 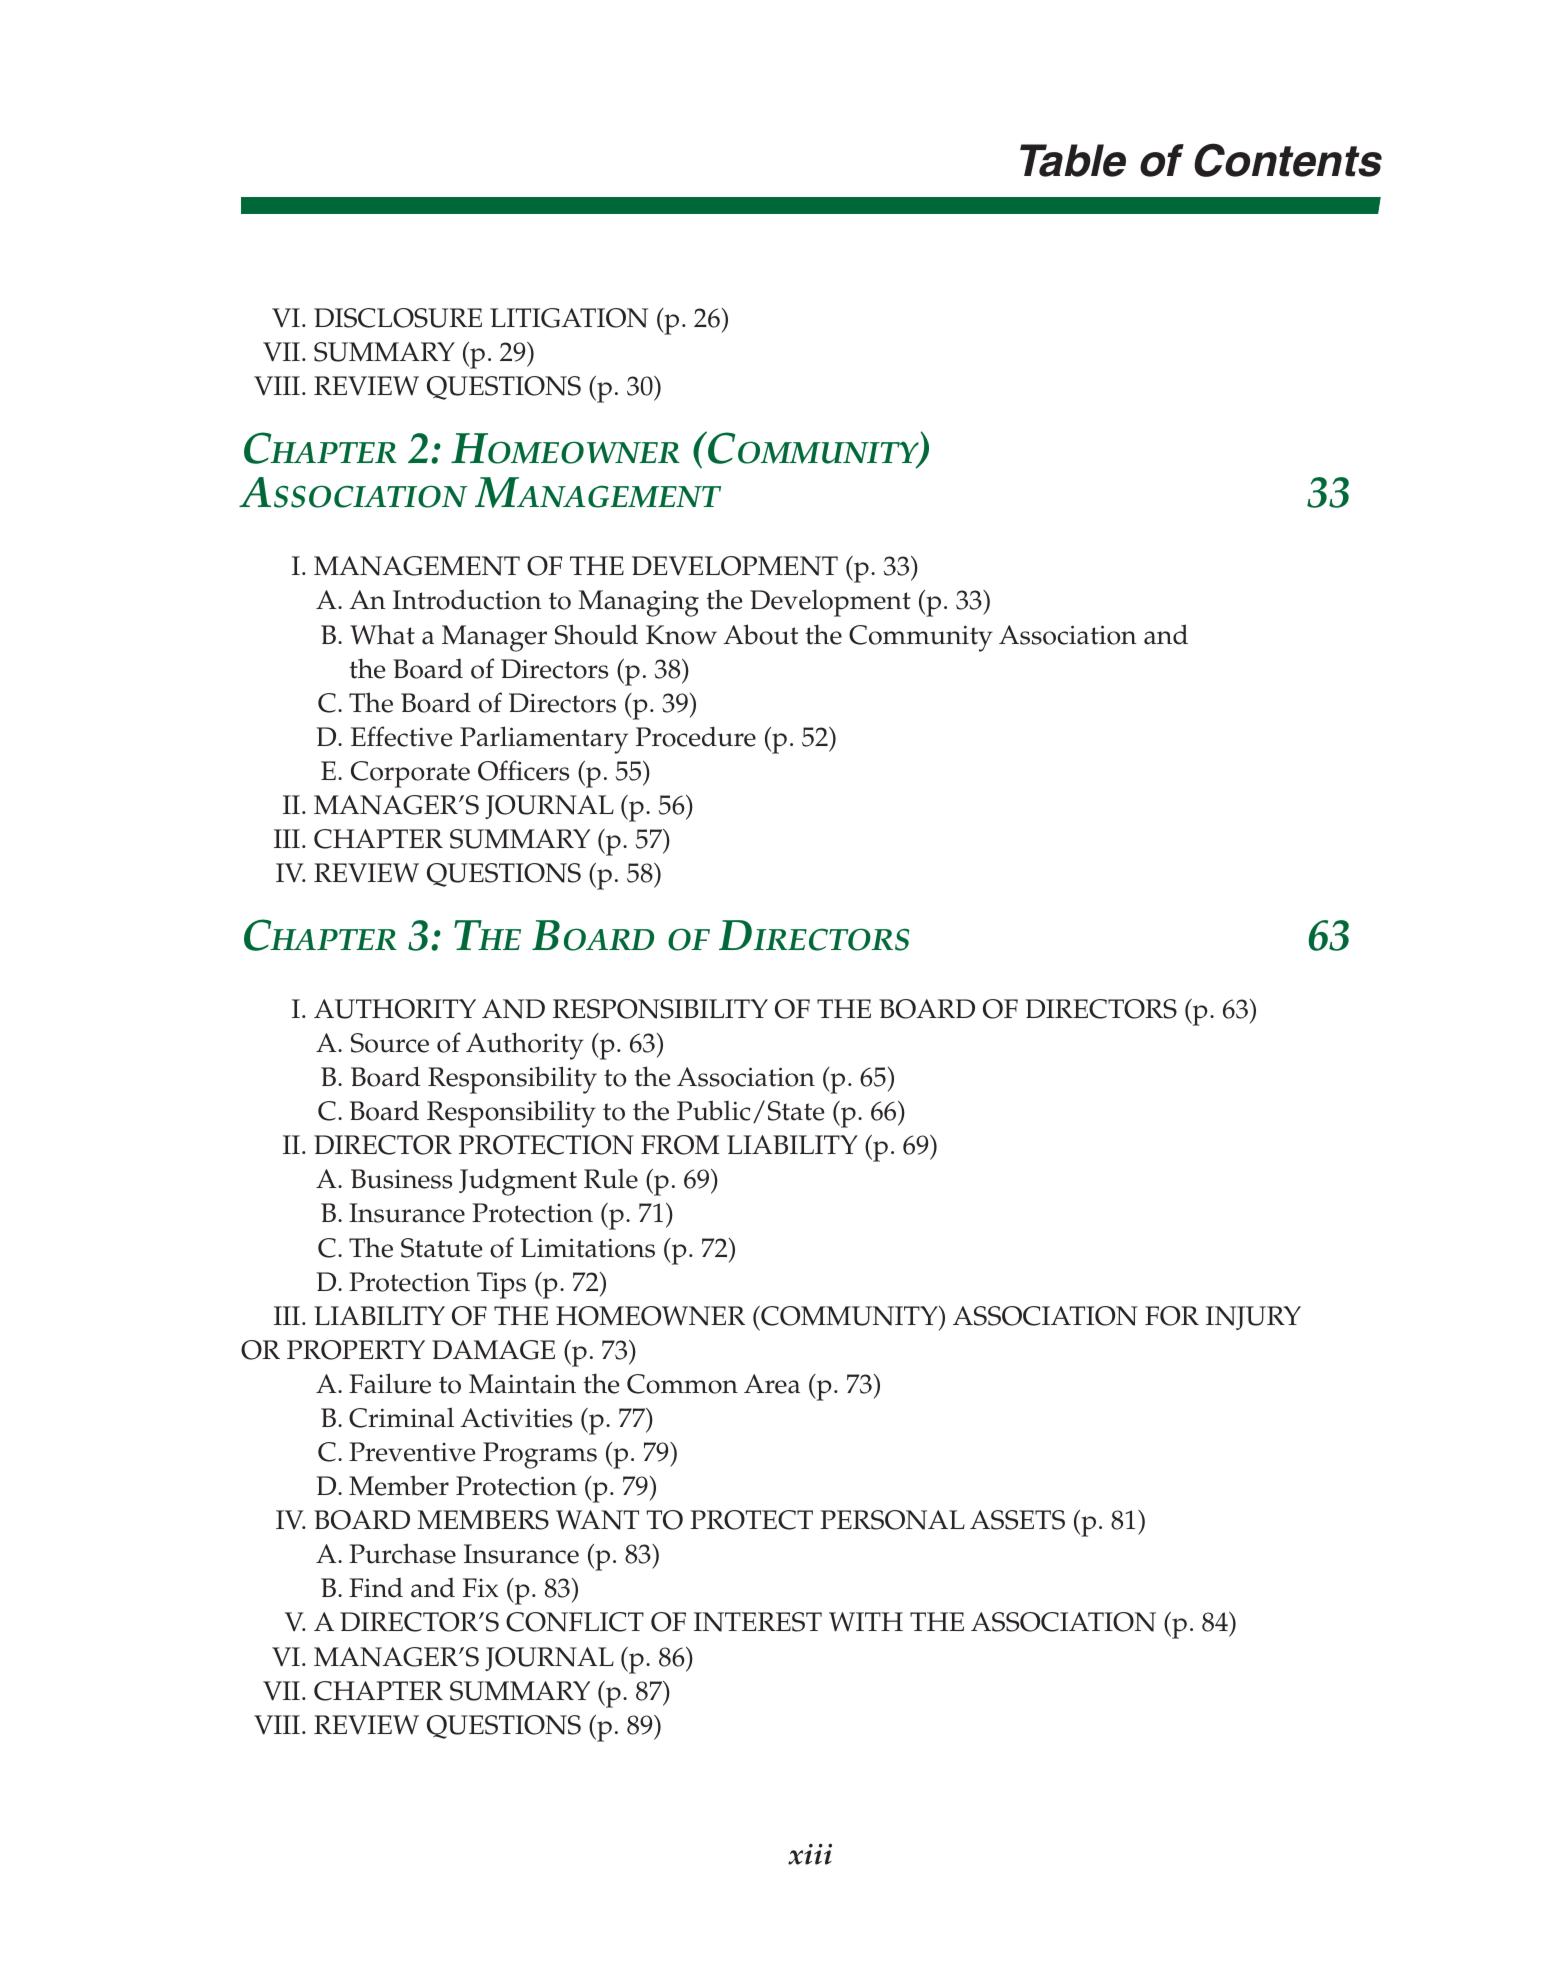 What do you see at coordinates (402, 736) in the page?
I see `Effective` at bounding box center [402, 736].
